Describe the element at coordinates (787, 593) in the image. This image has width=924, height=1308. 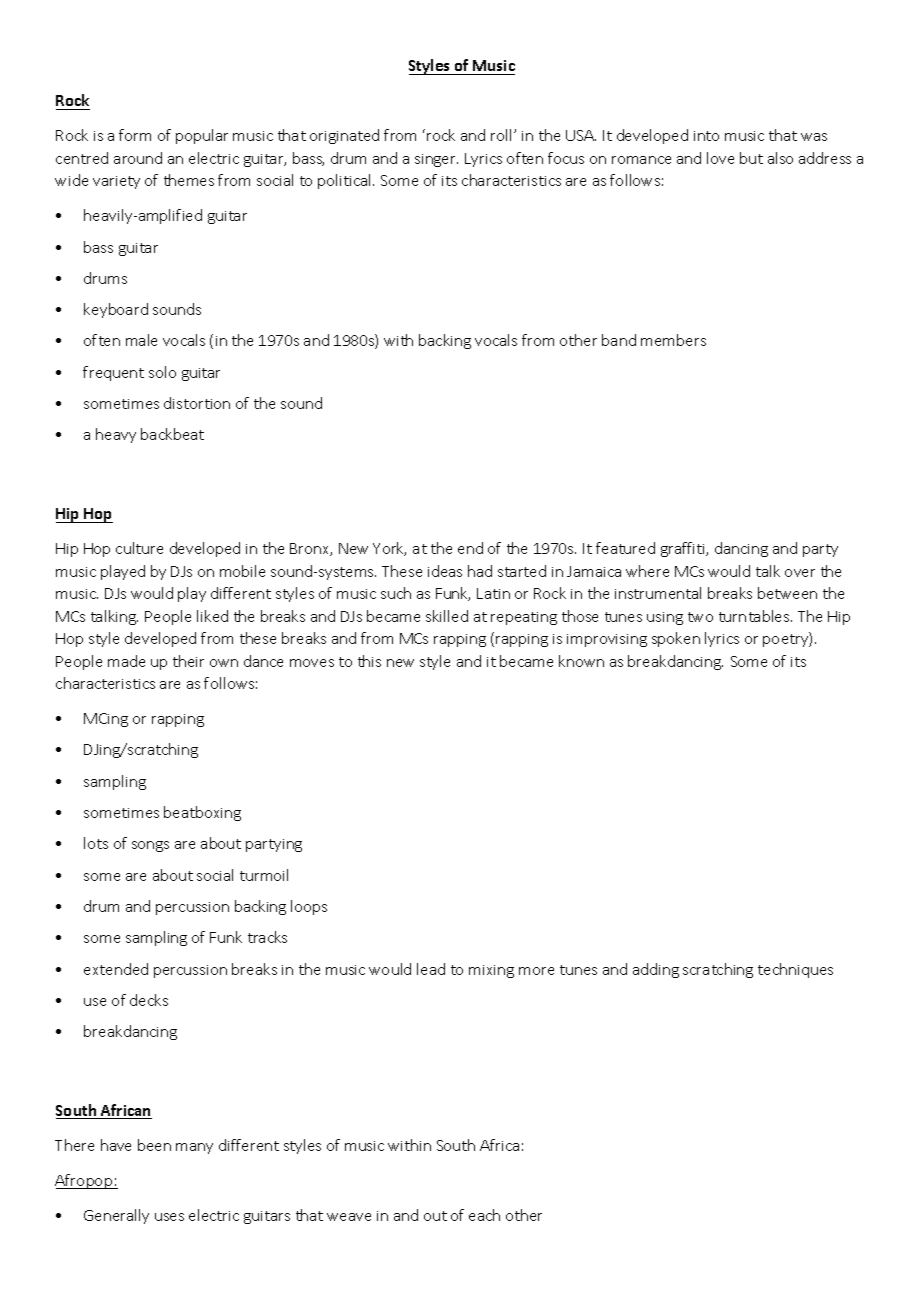
I see `between` at that location.
